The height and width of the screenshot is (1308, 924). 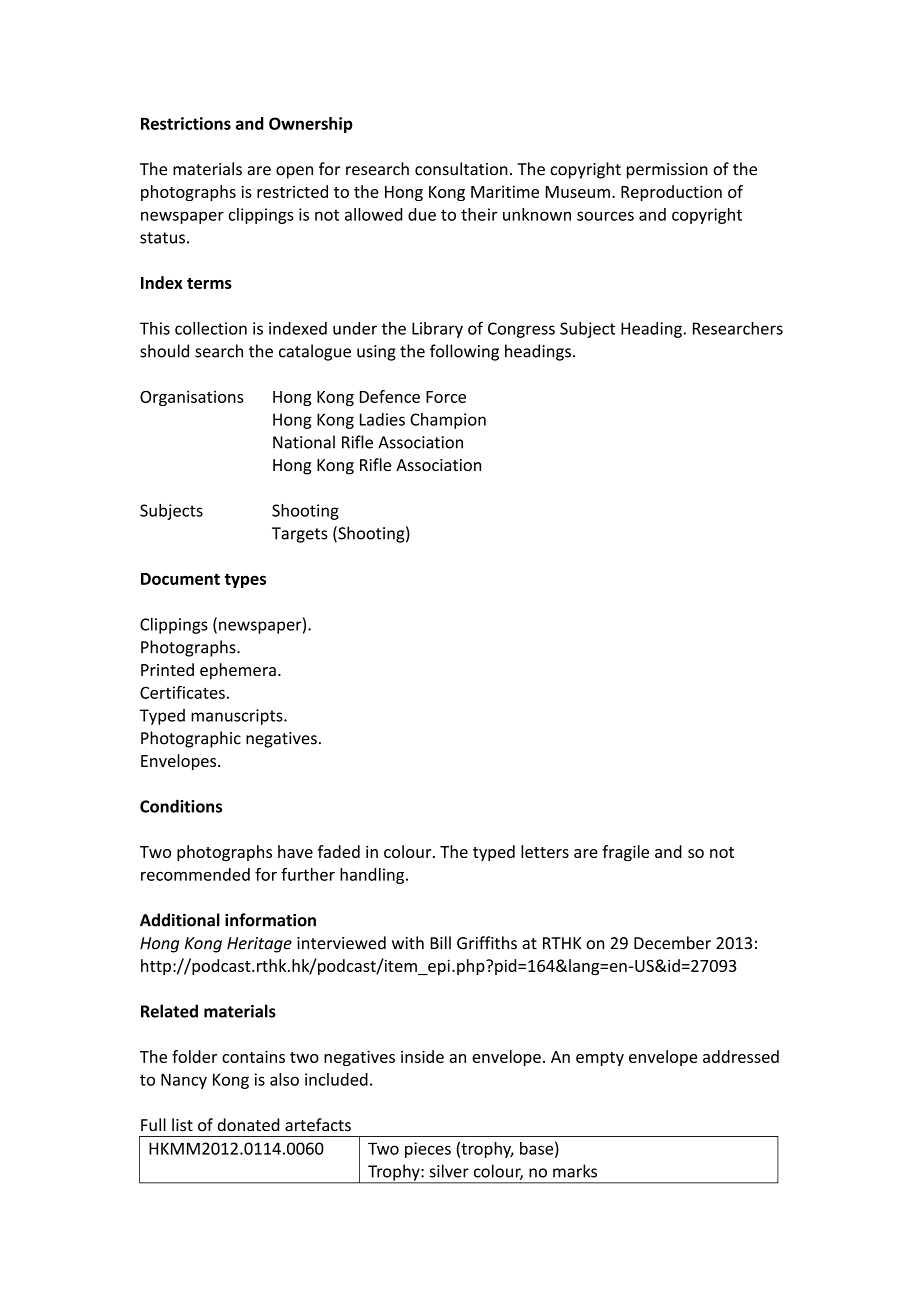 I want to click on ephemera, so click(x=238, y=671).
